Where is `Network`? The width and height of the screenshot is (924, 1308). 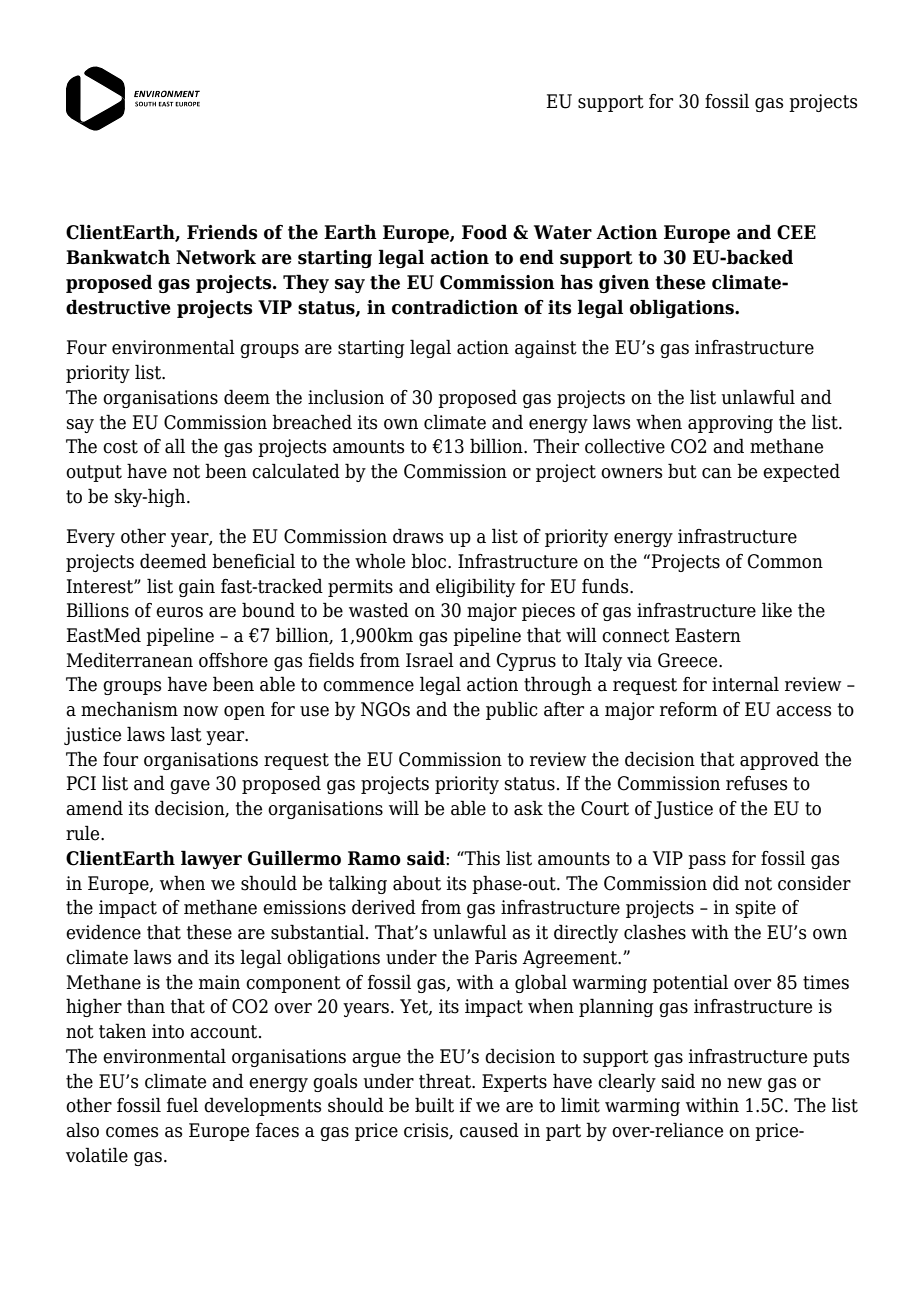 Network is located at coordinates (216, 257).
